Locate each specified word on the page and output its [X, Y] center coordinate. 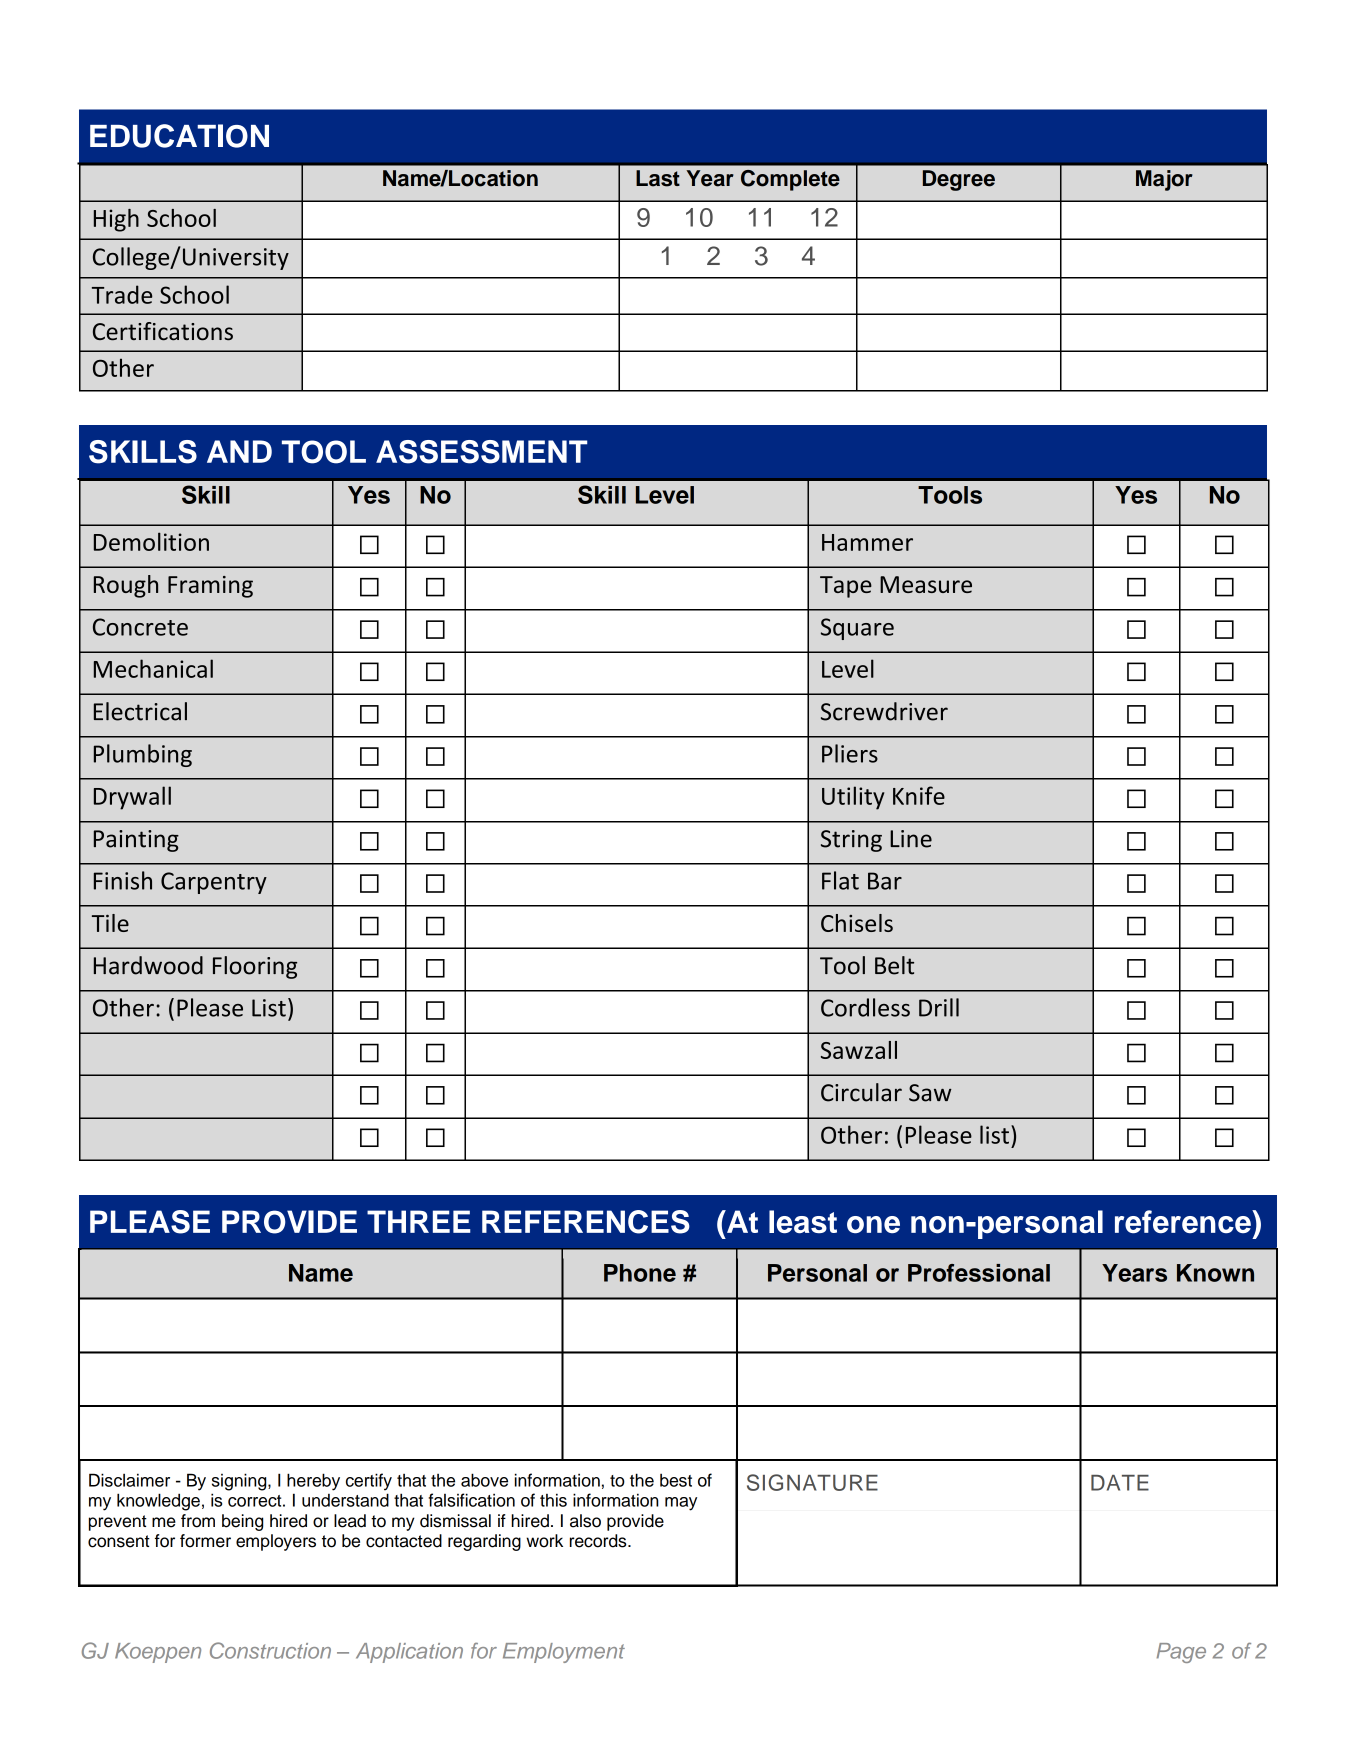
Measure [926, 584]
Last [658, 178]
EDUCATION [179, 136]
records [599, 1541]
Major [1164, 180]
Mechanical [153, 668]
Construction [270, 1650]
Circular [861, 1092]
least [803, 1221]
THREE [418, 1221]
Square [857, 629]
